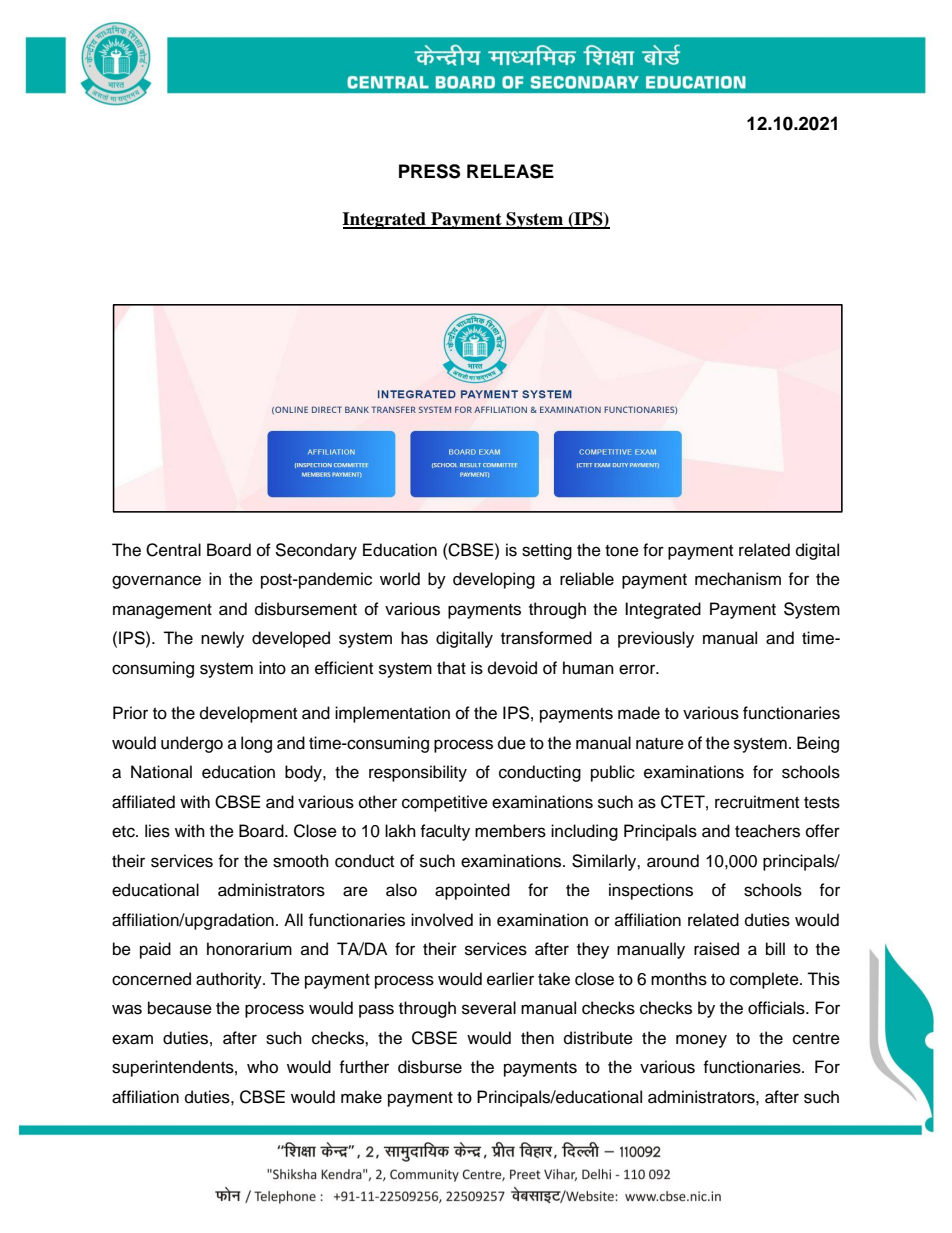 The width and height of the page is (952, 1233). Describe the element at coordinates (173, 550) in the page. I see `Central` at that location.
